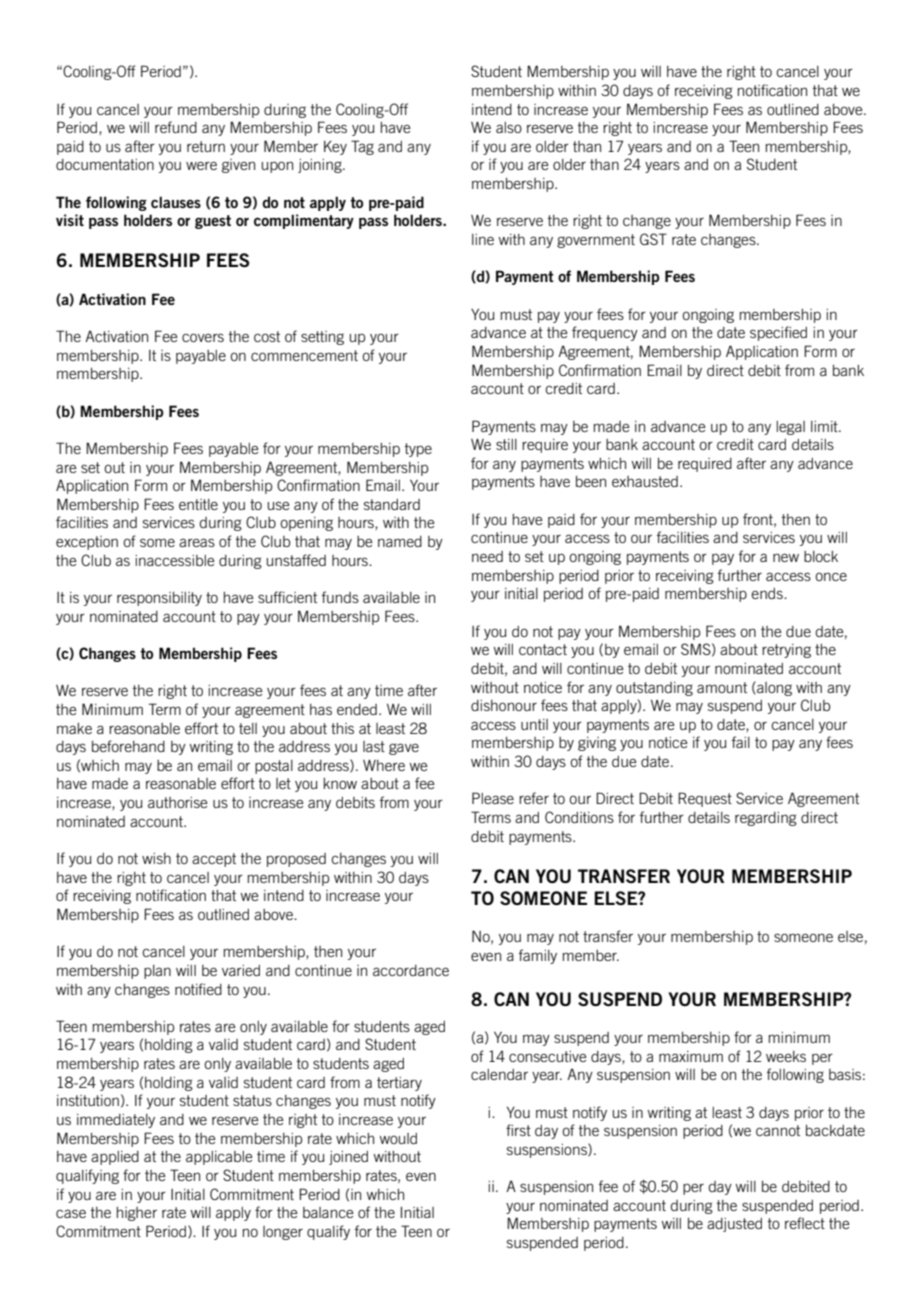 Image resolution: width=924 pixels, height=1308 pixels. I want to click on beforehand, so click(128, 746).
